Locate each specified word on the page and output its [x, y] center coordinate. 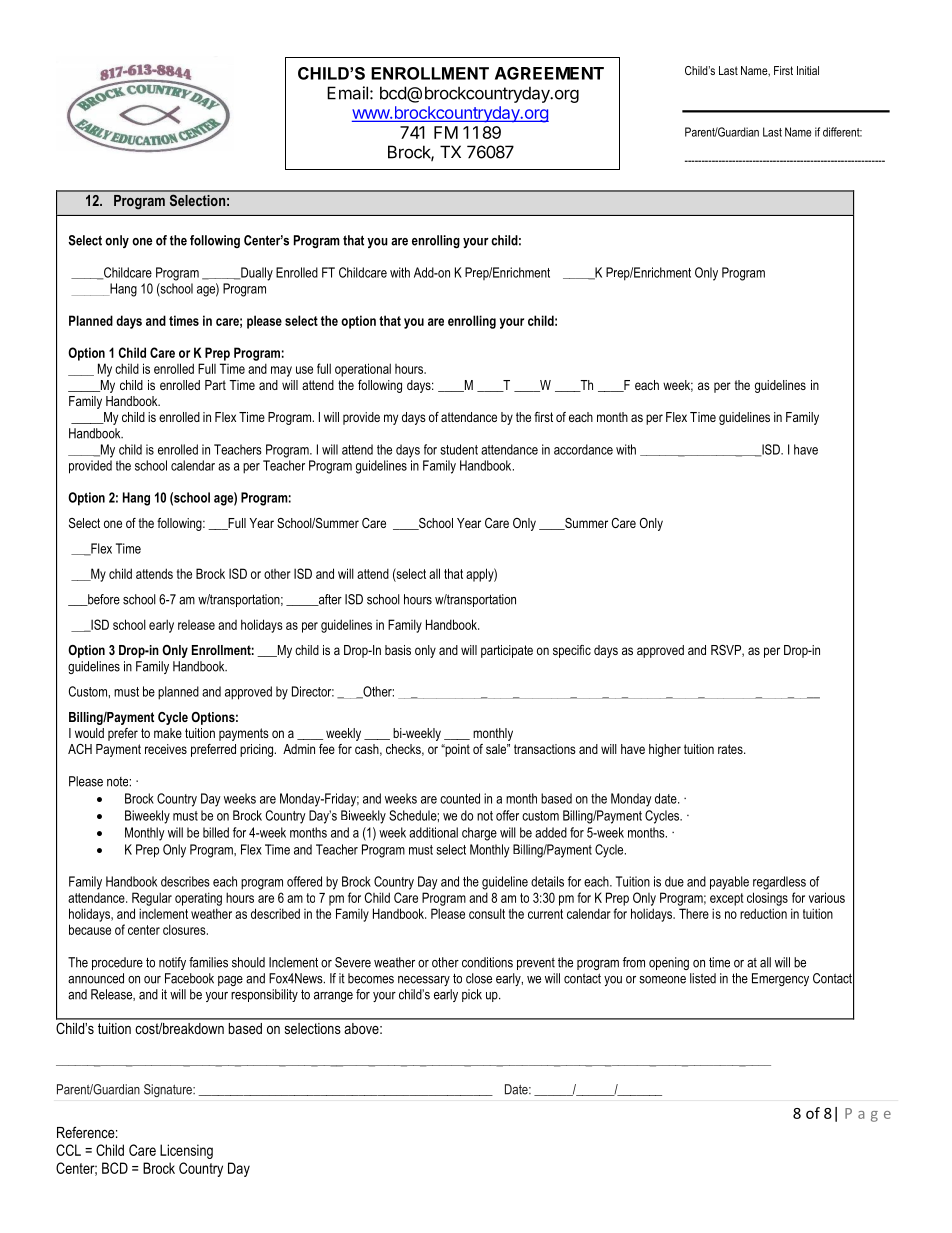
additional [433, 832]
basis [398, 650]
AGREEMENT [549, 73]
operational [363, 370]
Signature [169, 1090]
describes [185, 881]
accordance [583, 449]
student [459, 449]
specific [572, 651]
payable [729, 883]
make [168, 733]
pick [472, 995]
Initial [808, 70]
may [281, 371]
